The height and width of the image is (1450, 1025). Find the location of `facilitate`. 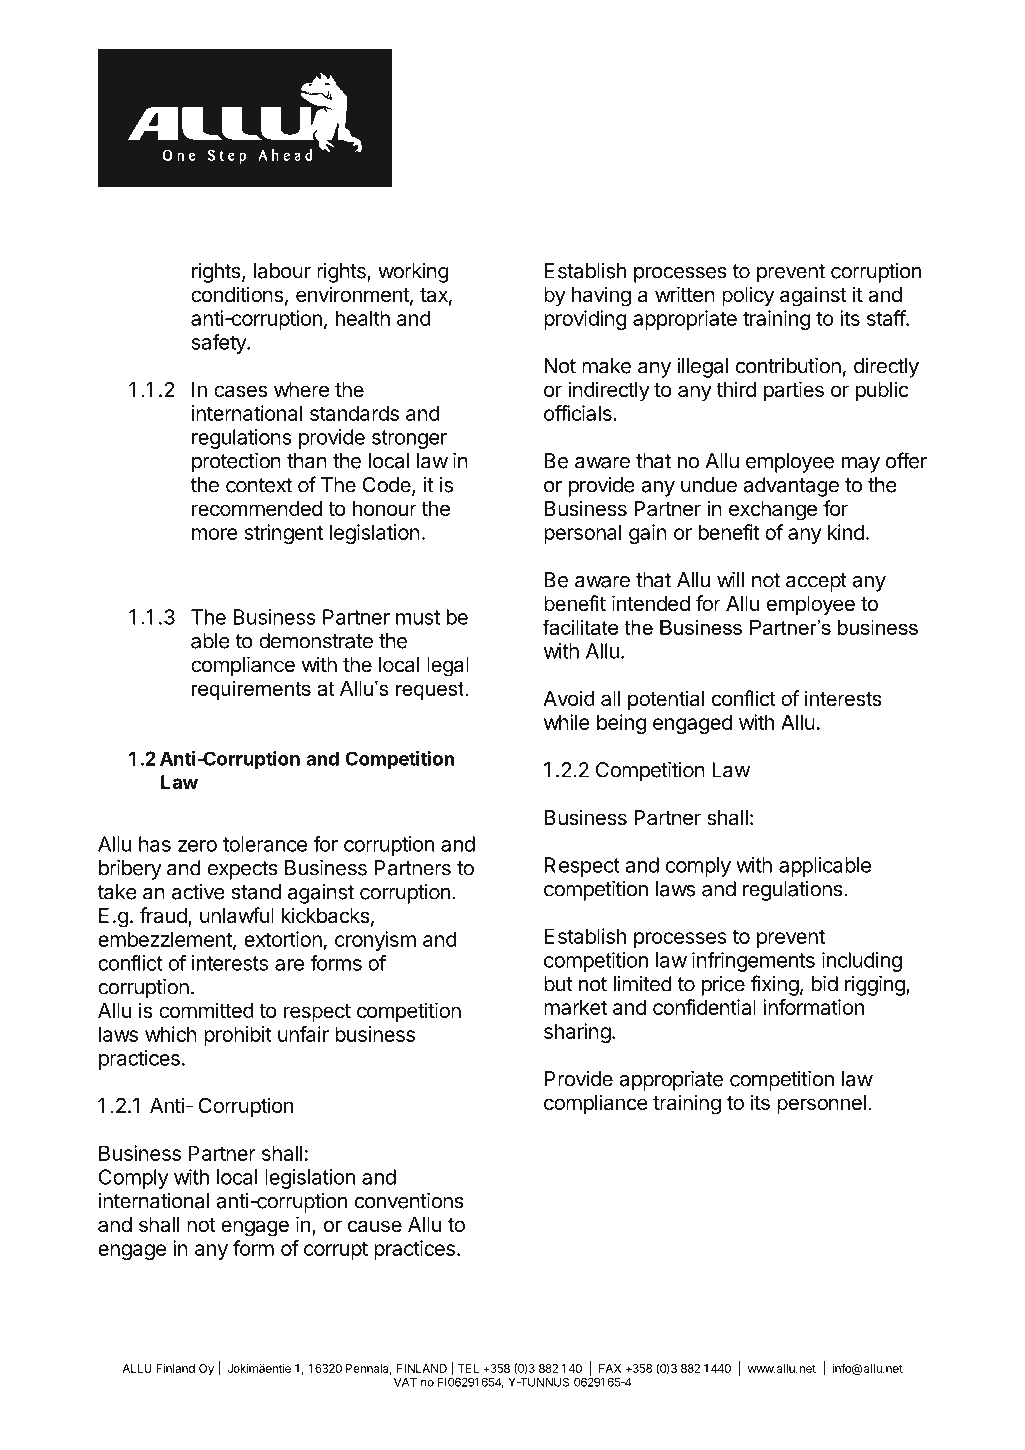

facilitate is located at coordinates (580, 627).
